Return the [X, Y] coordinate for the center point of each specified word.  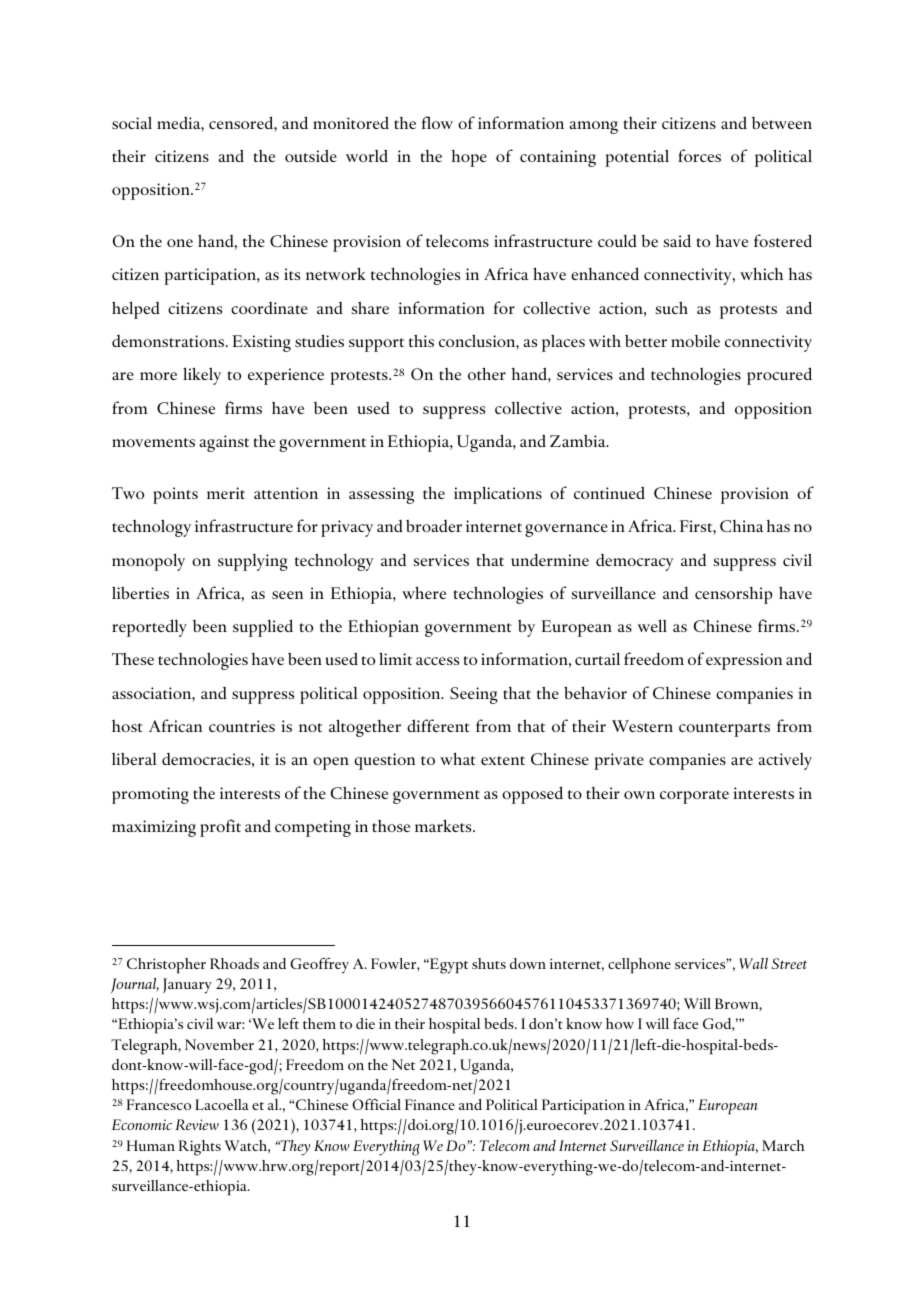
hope [469, 158]
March [783, 1145]
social [132, 122]
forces [699, 155]
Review [197, 1124]
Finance [430, 1104]
